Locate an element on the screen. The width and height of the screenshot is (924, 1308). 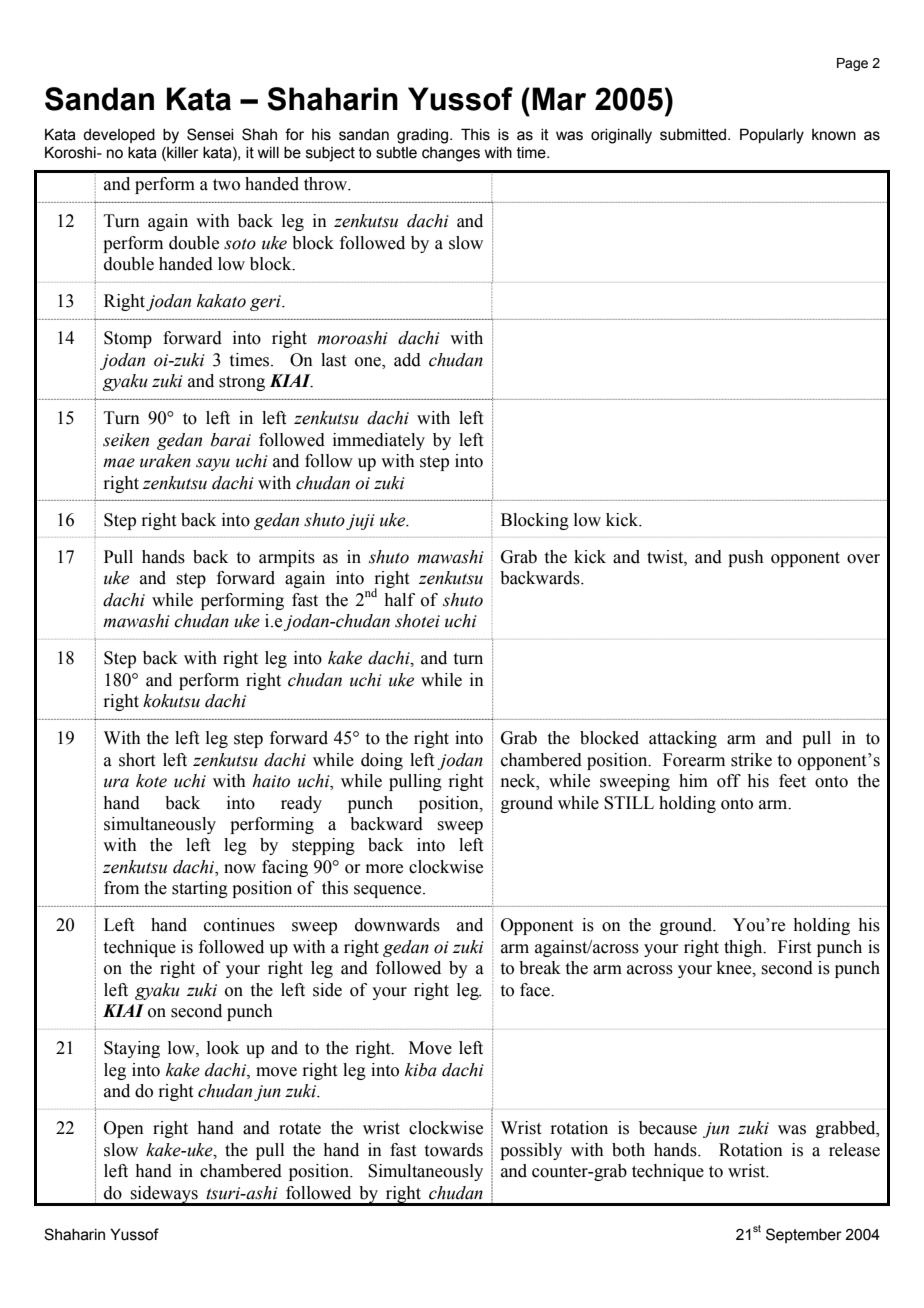
Popularly is located at coordinates (772, 136).
